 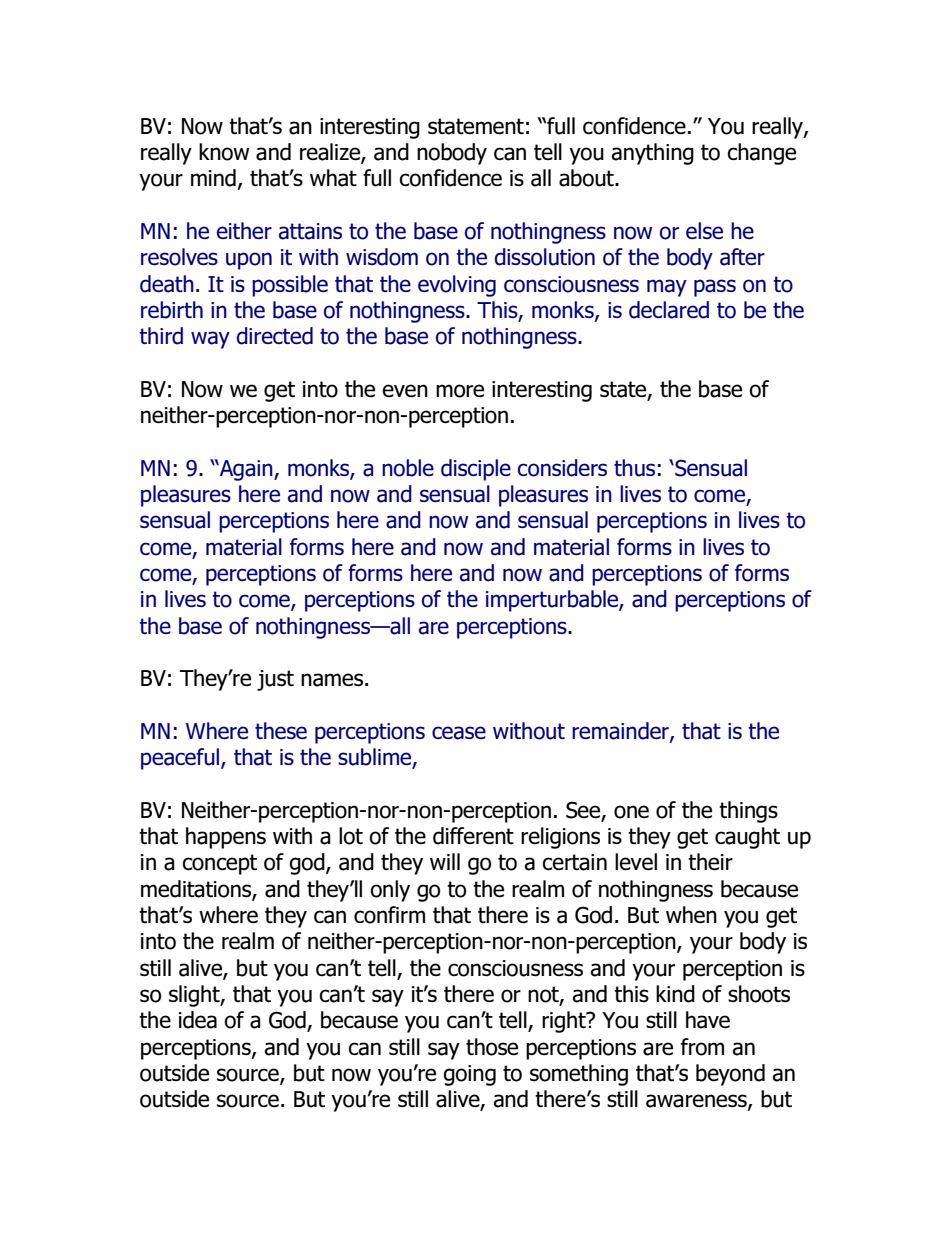 What do you see at coordinates (198, 1020) in the image?
I see `idea` at bounding box center [198, 1020].
